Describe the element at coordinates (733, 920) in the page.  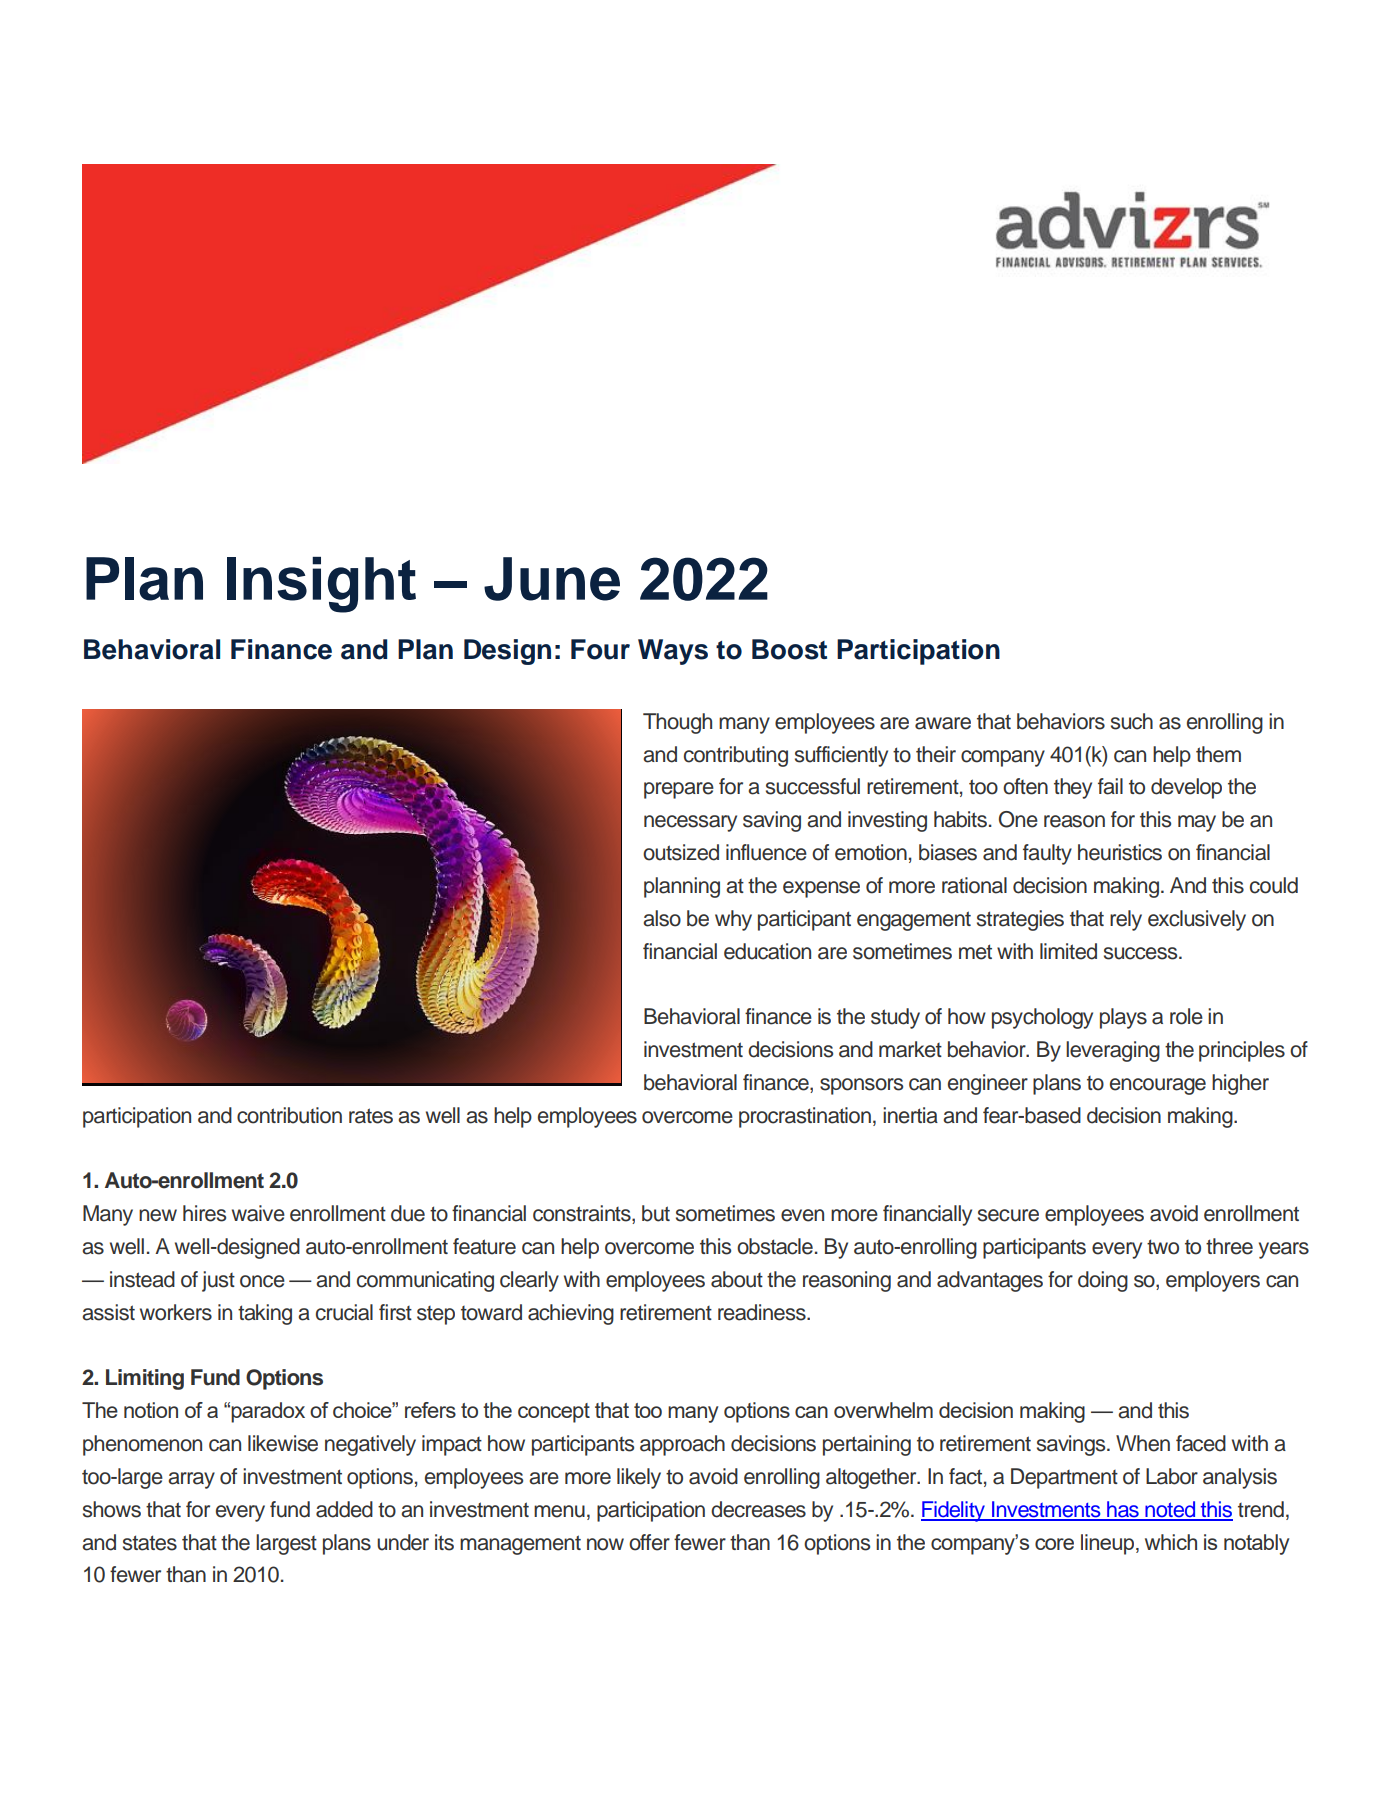
I see `why` at that location.
